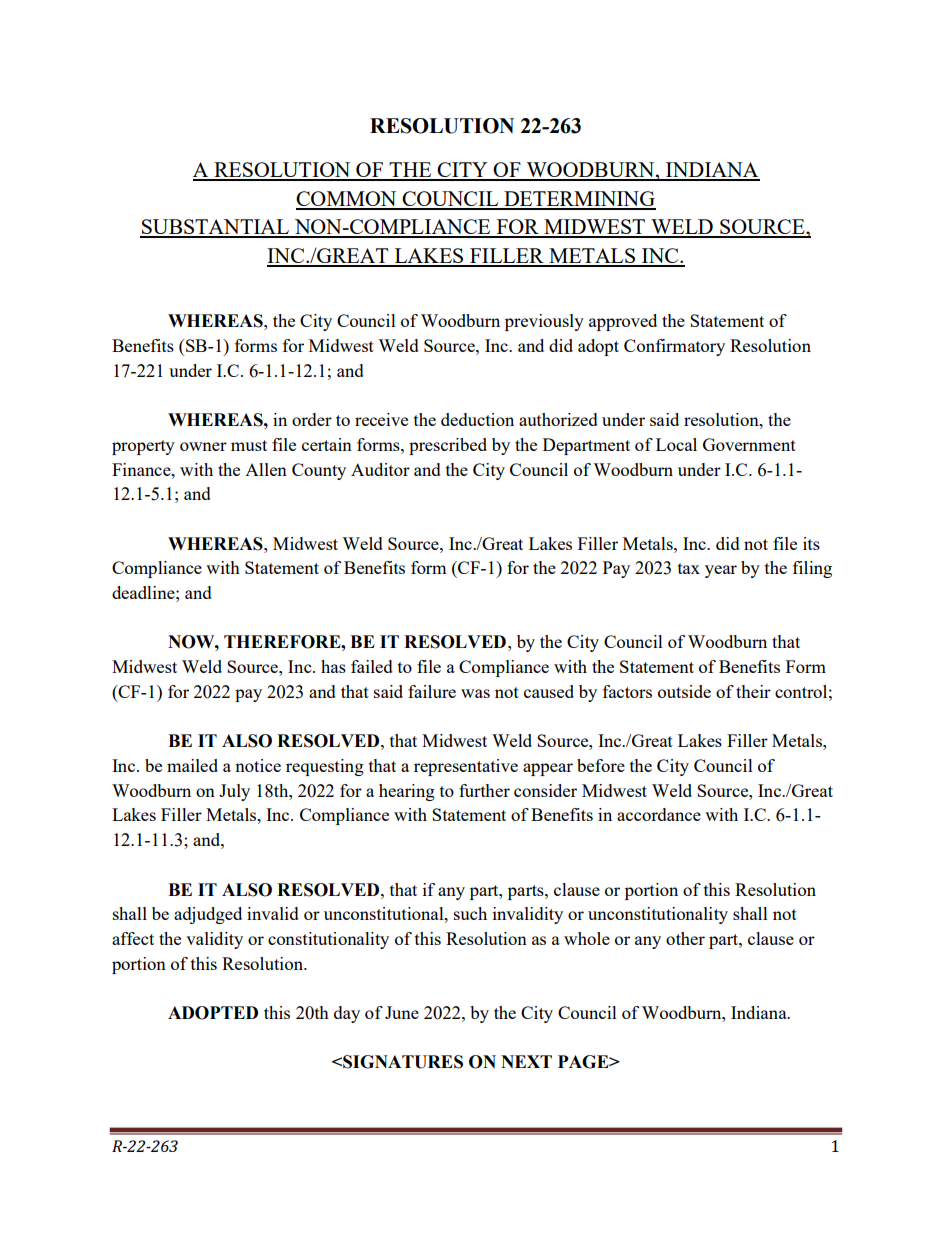 The image size is (952, 1233). I want to click on approved, so click(623, 322).
